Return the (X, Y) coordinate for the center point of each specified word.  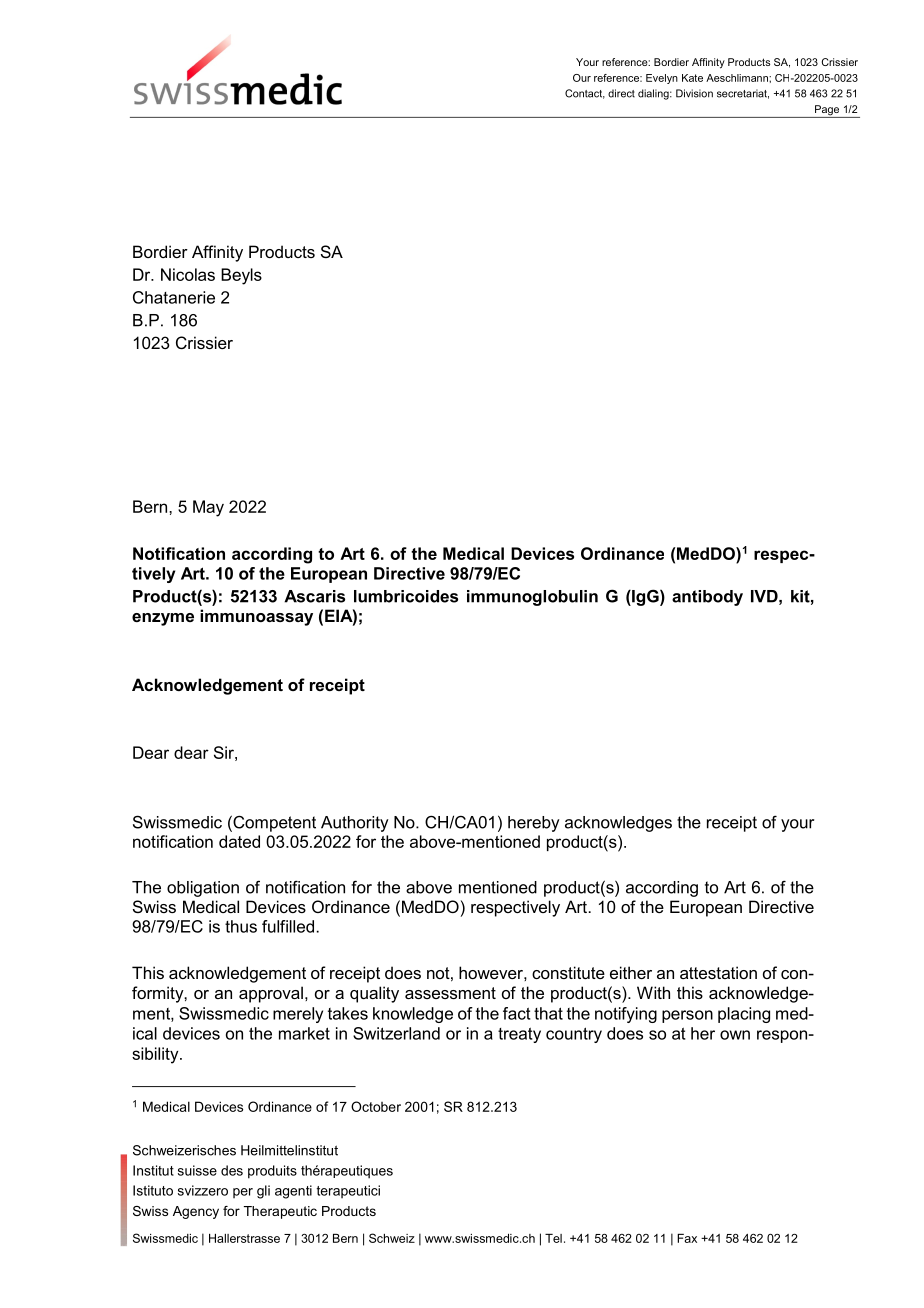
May (208, 508)
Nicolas (188, 274)
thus (241, 926)
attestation (718, 972)
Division (694, 93)
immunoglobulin (532, 598)
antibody (707, 598)
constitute (568, 972)
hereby (534, 824)
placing (744, 1015)
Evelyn (662, 79)
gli (263, 1192)
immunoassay (256, 617)
